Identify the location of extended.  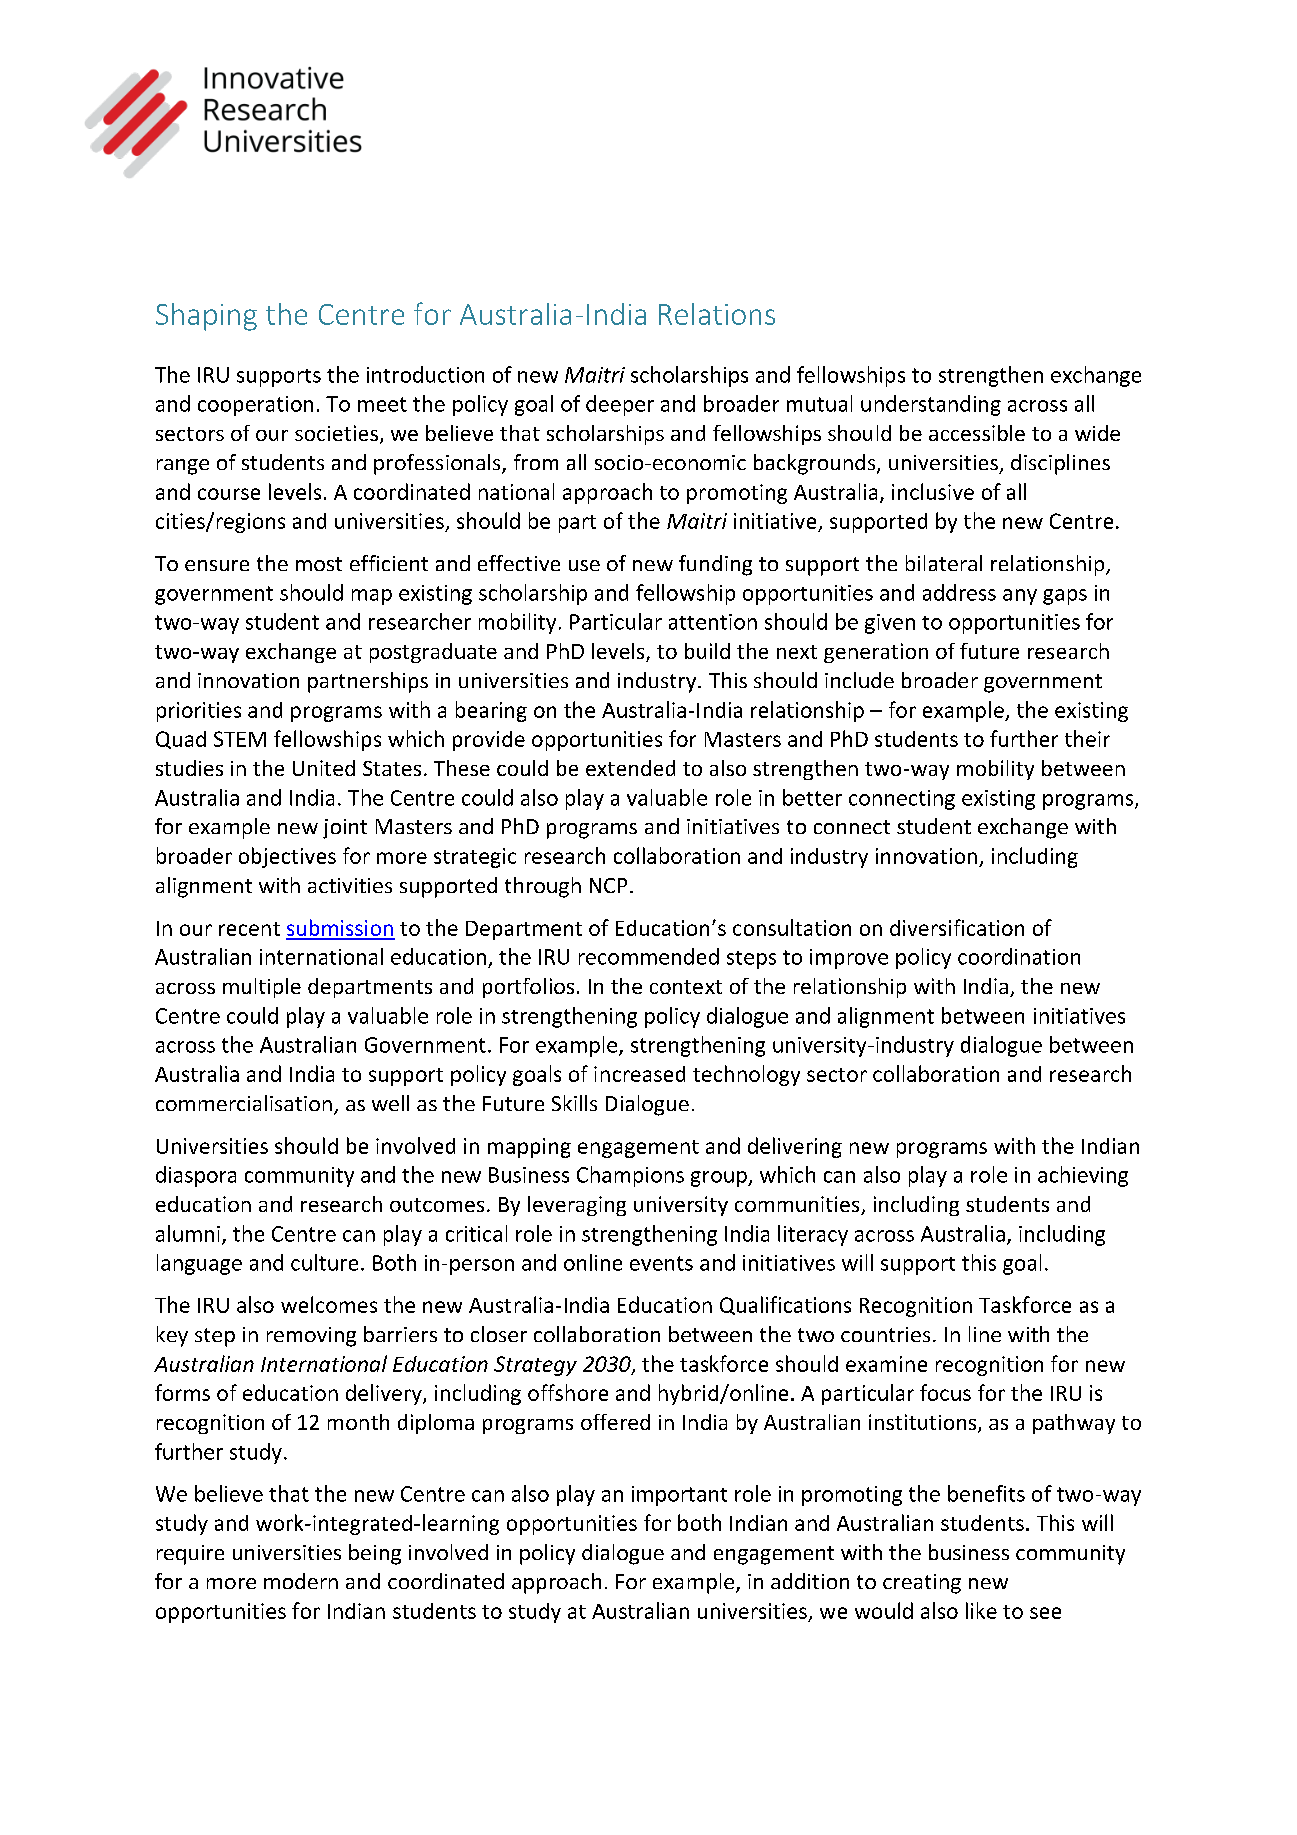
(630, 768).
